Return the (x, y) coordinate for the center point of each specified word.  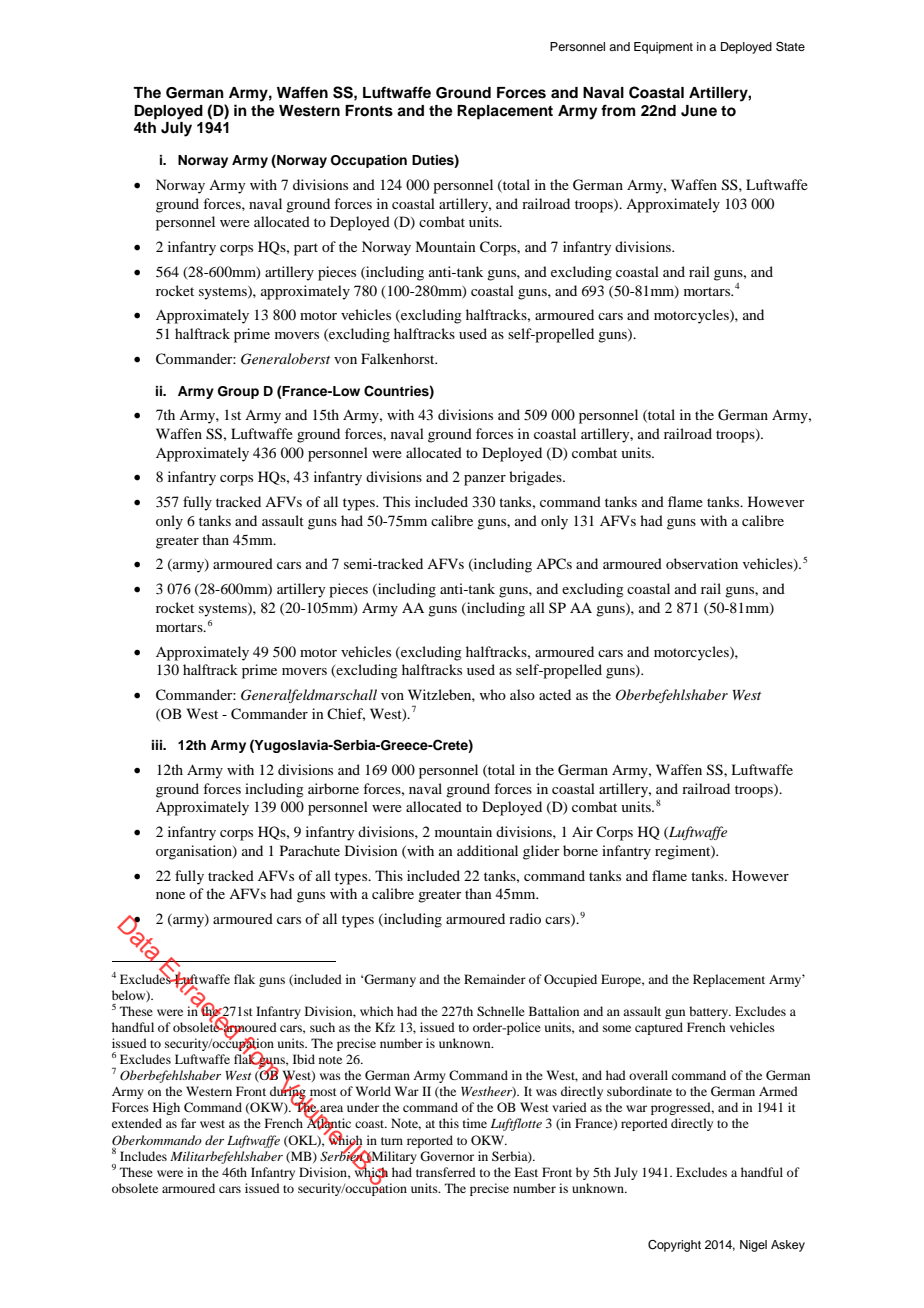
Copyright (674, 1246)
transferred (446, 1172)
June (699, 111)
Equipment (663, 48)
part (306, 249)
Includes (143, 1156)
